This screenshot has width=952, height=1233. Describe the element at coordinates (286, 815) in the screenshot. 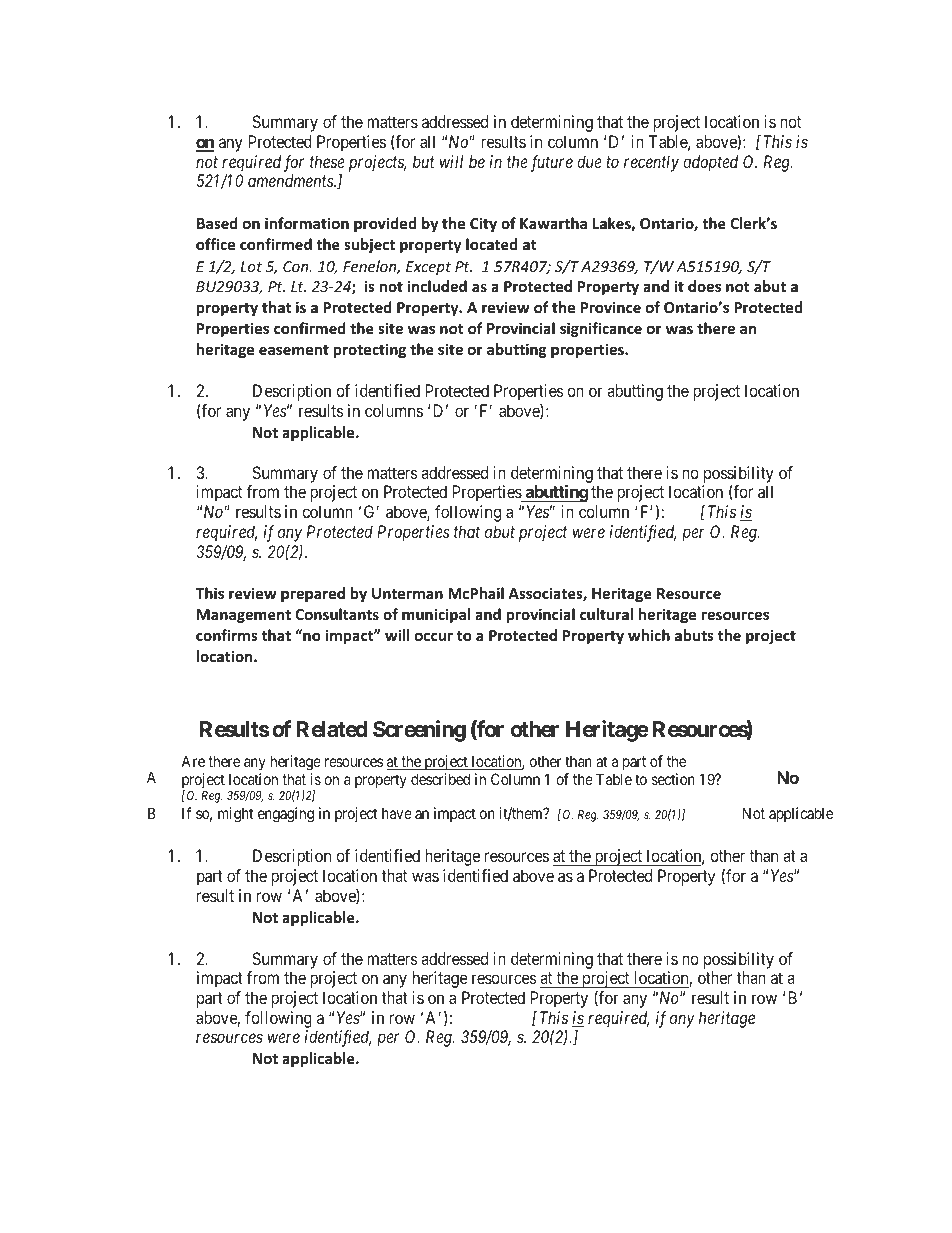

I see `engaging` at that location.
